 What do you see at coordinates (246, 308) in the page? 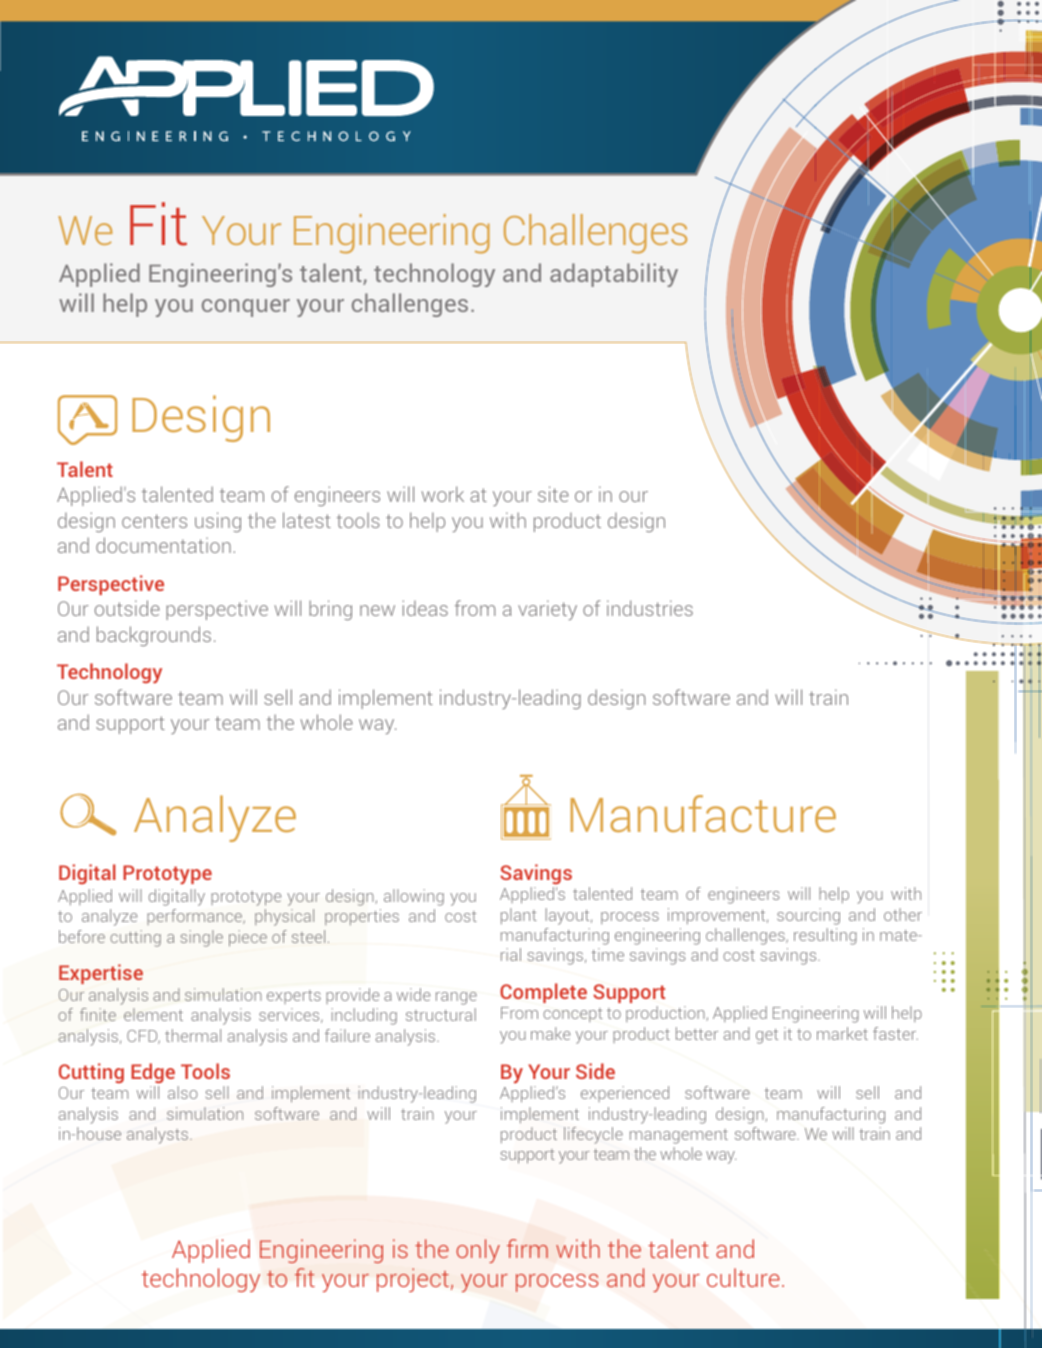
I see `conquer` at bounding box center [246, 308].
